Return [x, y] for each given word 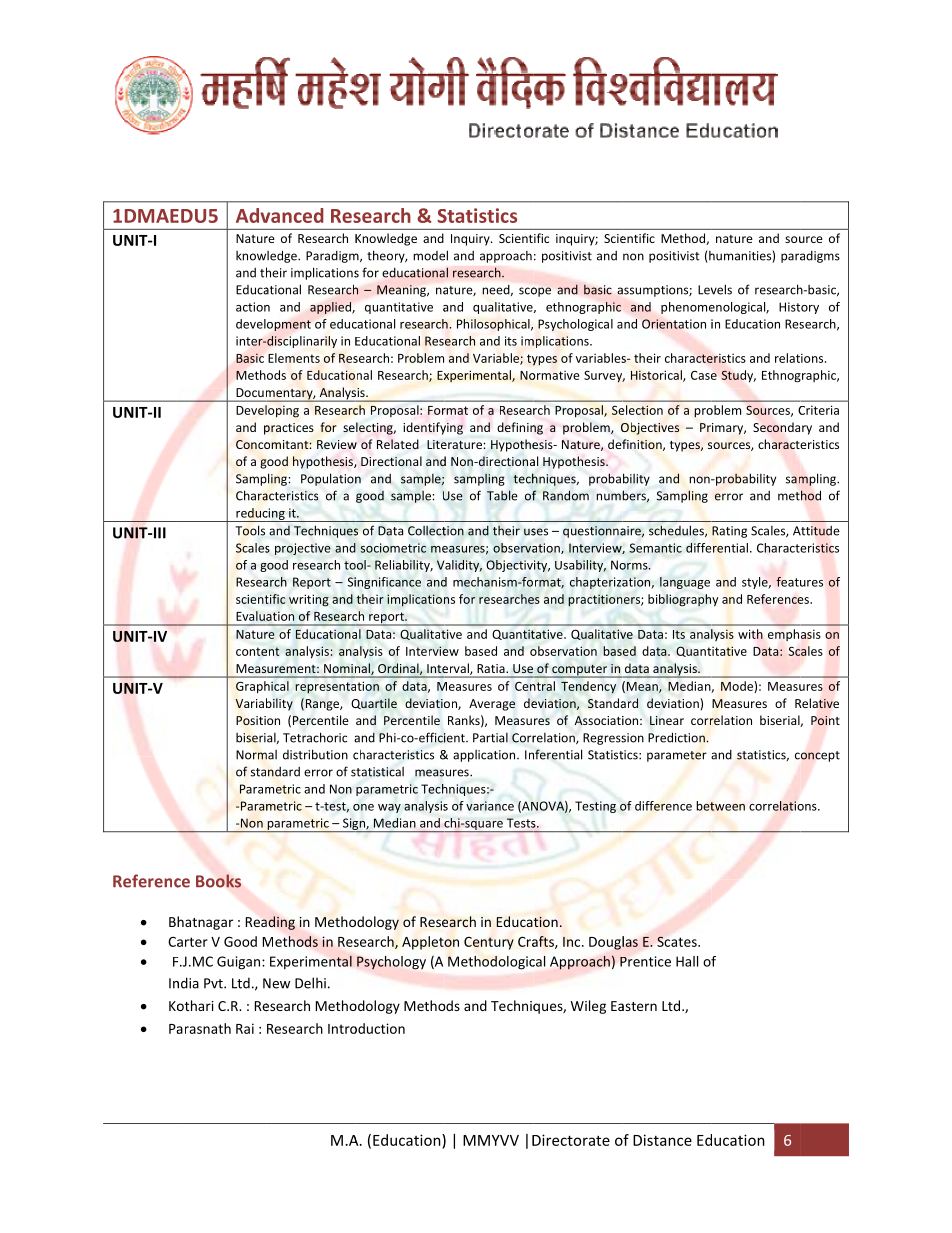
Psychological [575, 325]
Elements [294, 358]
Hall [687, 961]
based [481, 651]
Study [738, 376]
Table [502, 495]
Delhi [310, 983]
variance [490, 806]
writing [309, 600]
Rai [245, 1028]
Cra [529, 942]
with [750, 634]
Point [825, 720]
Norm [251, 755]
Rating [729, 532]
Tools [250, 531]
